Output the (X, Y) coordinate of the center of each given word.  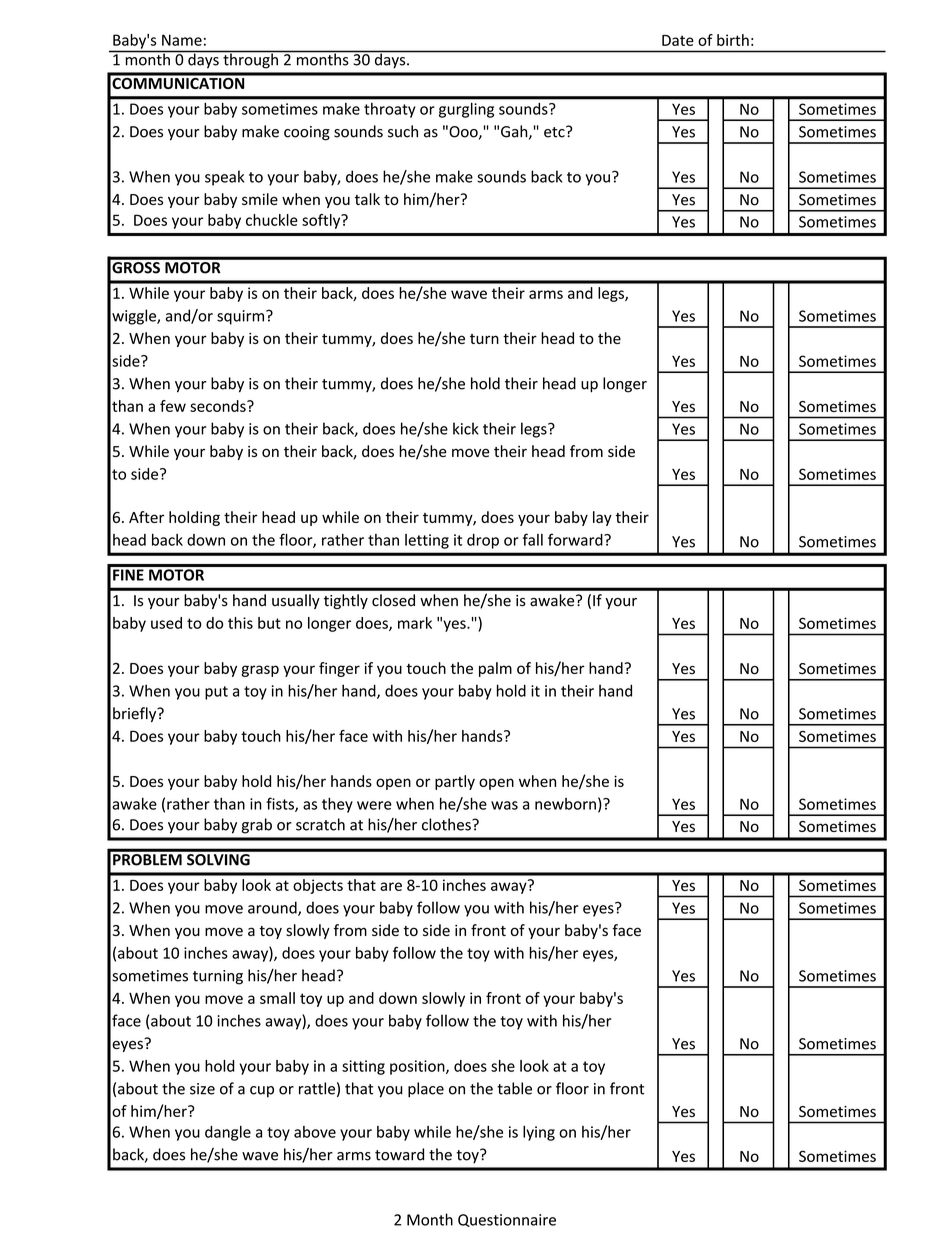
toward (399, 1154)
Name (182, 40)
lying (539, 1133)
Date (678, 40)
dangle (228, 1133)
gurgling (466, 110)
